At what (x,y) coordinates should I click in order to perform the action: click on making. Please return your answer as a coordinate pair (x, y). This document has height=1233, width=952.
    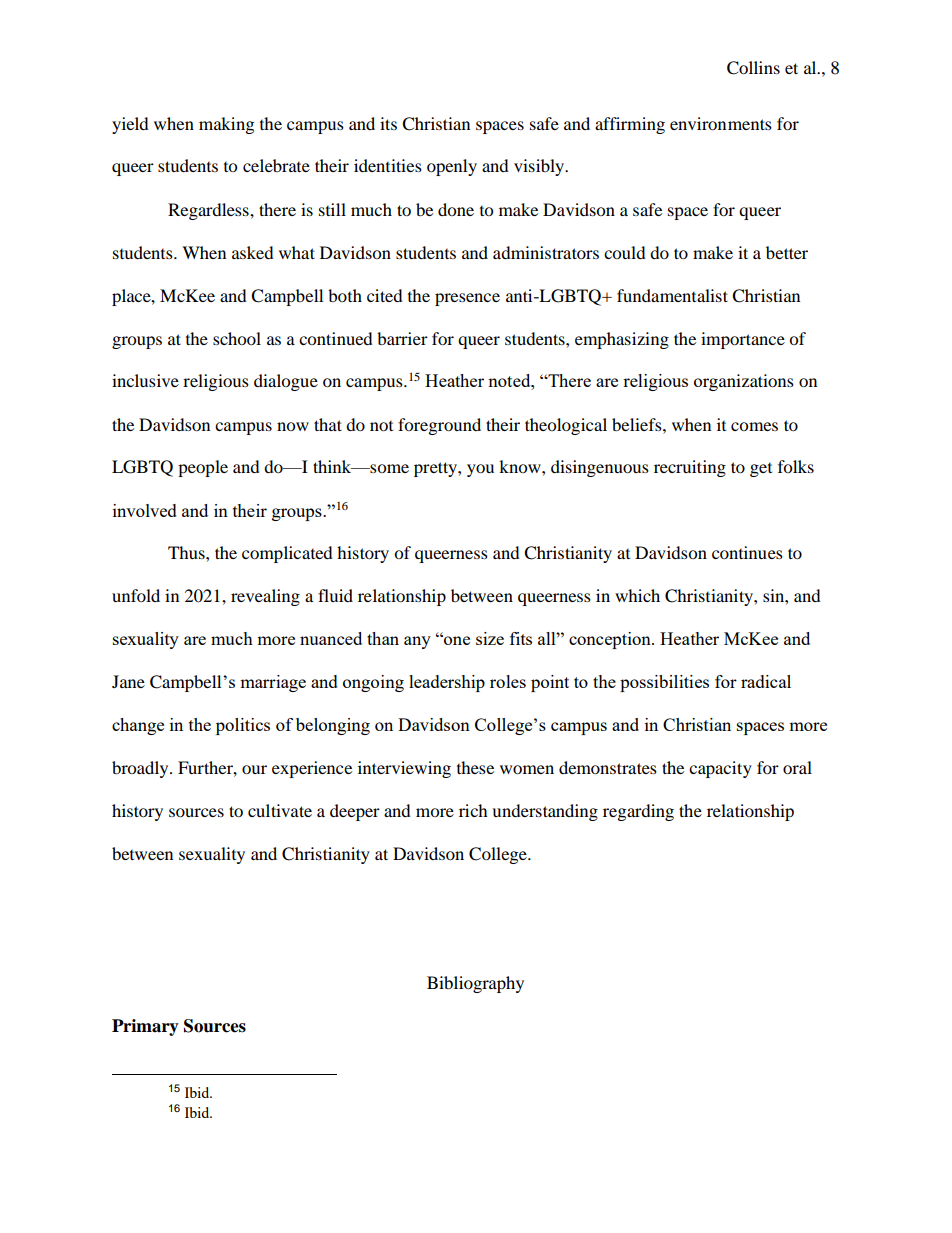
    Looking at the image, I should click on (226, 125).
